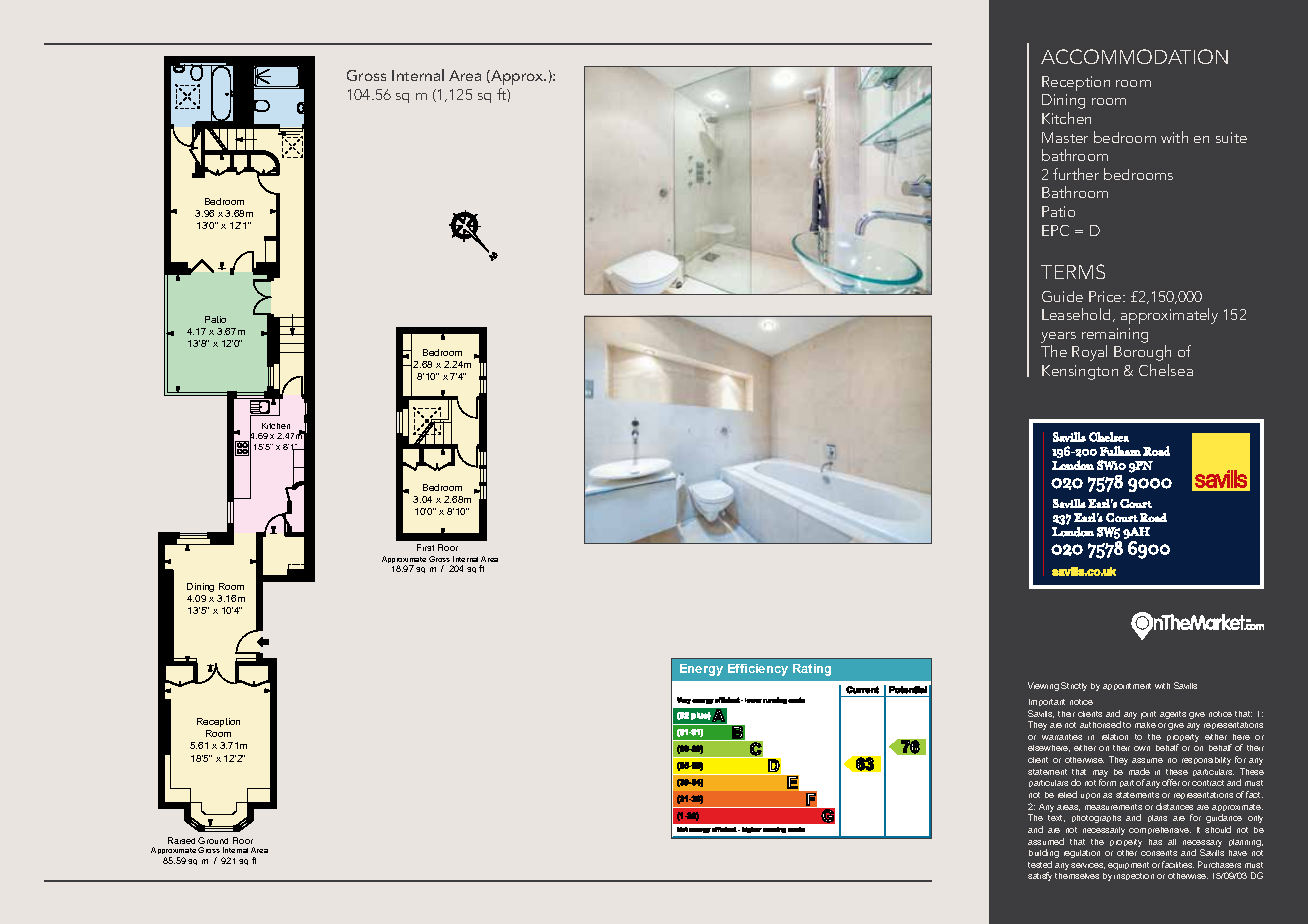 The height and width of the screenshot is (924, 1308). What do you see at coordinates (1134, 56) in the screenshot?
I see `ACCOMMODATION` at bounding box center [1134, 56].
